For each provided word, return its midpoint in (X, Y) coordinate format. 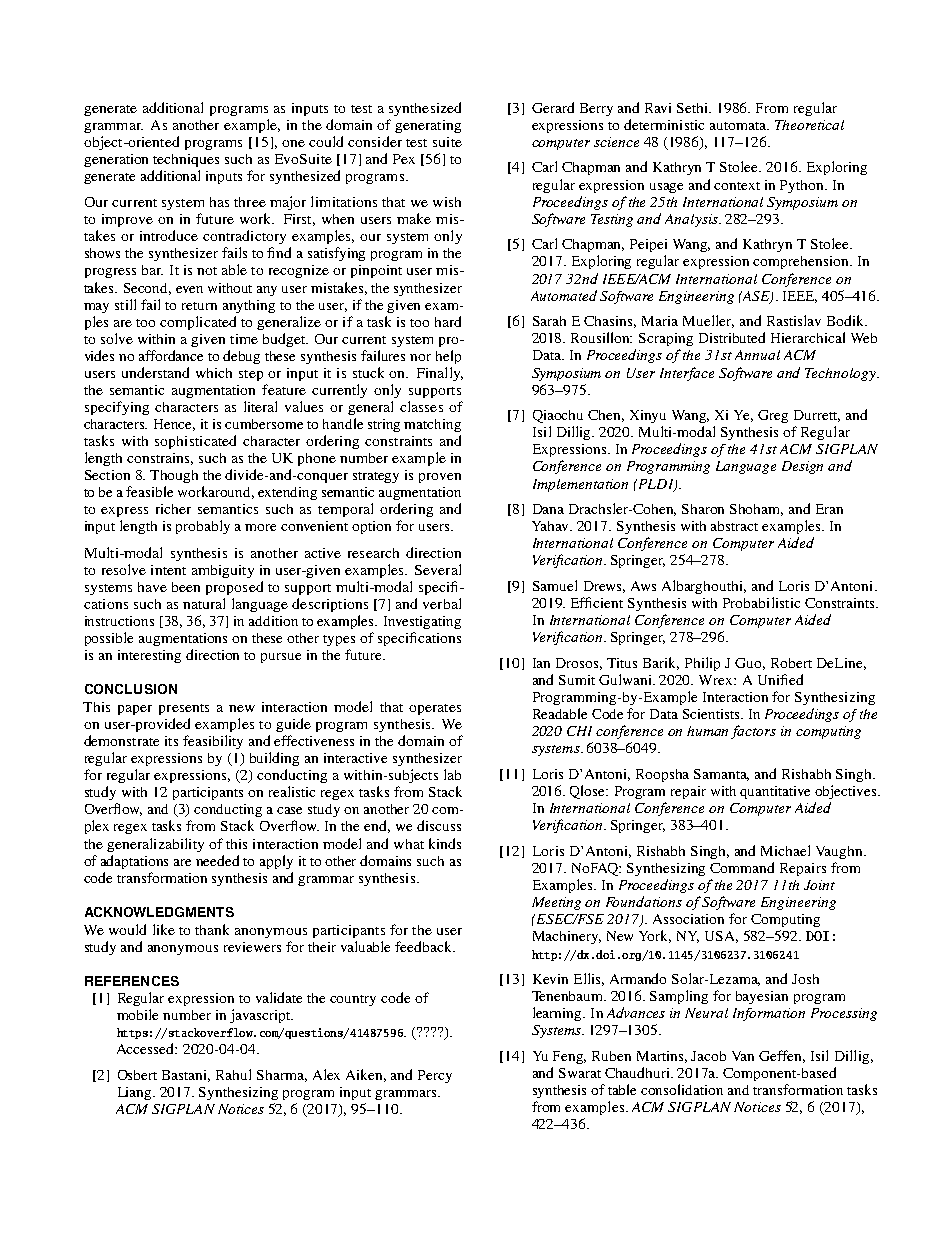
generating (428, 126)
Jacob (708, 1056)
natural (204, 603)
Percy (435, 1076)
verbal (442, 603)
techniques (186, 160)
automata (739, 126)
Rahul (233, 1074)
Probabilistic (761, 602)
